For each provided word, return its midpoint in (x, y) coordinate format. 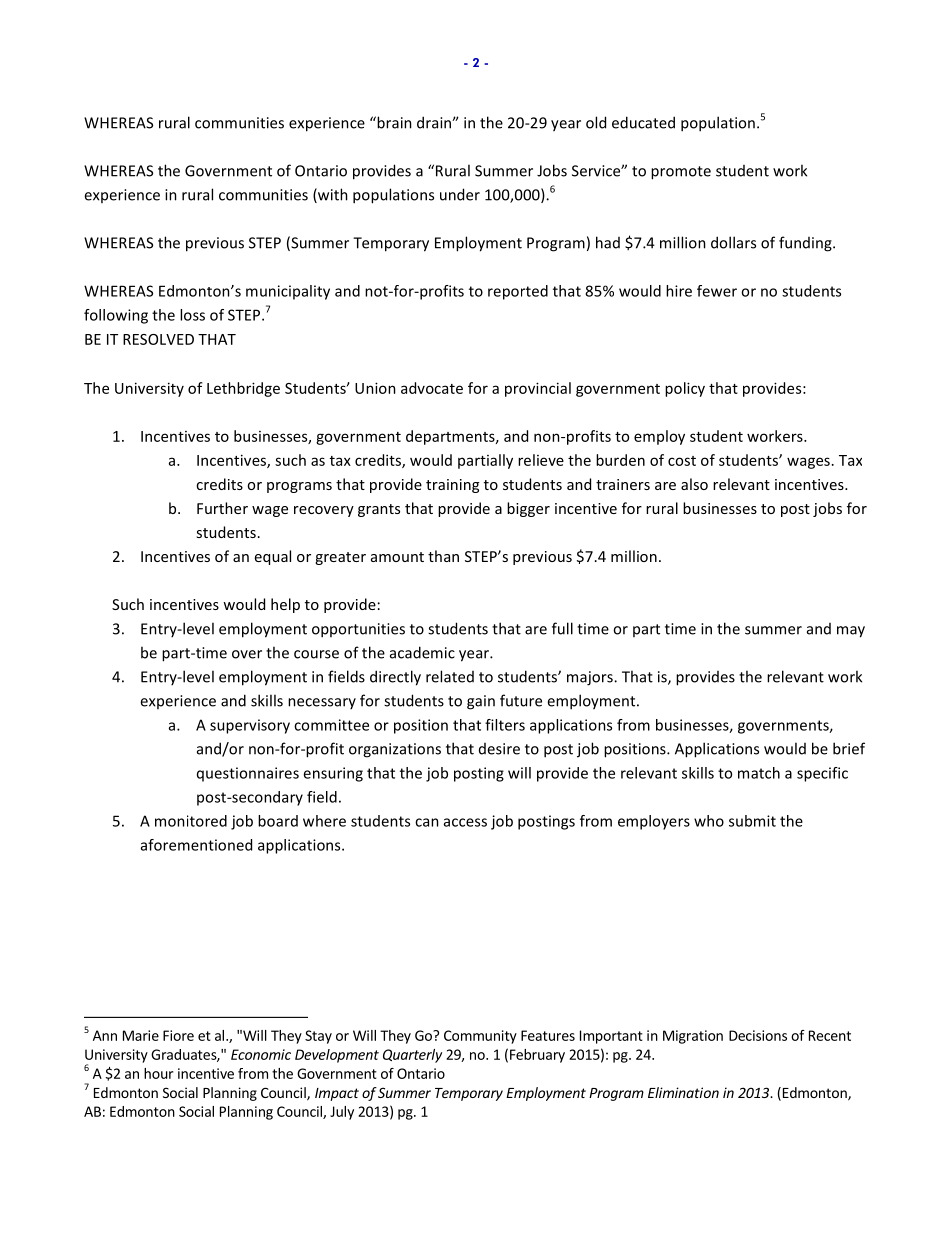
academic (422, 652)
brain (393, 122)
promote (681, 173)
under (460, 194)
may (851, 632)
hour (158, 1073)
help (285, 605)
